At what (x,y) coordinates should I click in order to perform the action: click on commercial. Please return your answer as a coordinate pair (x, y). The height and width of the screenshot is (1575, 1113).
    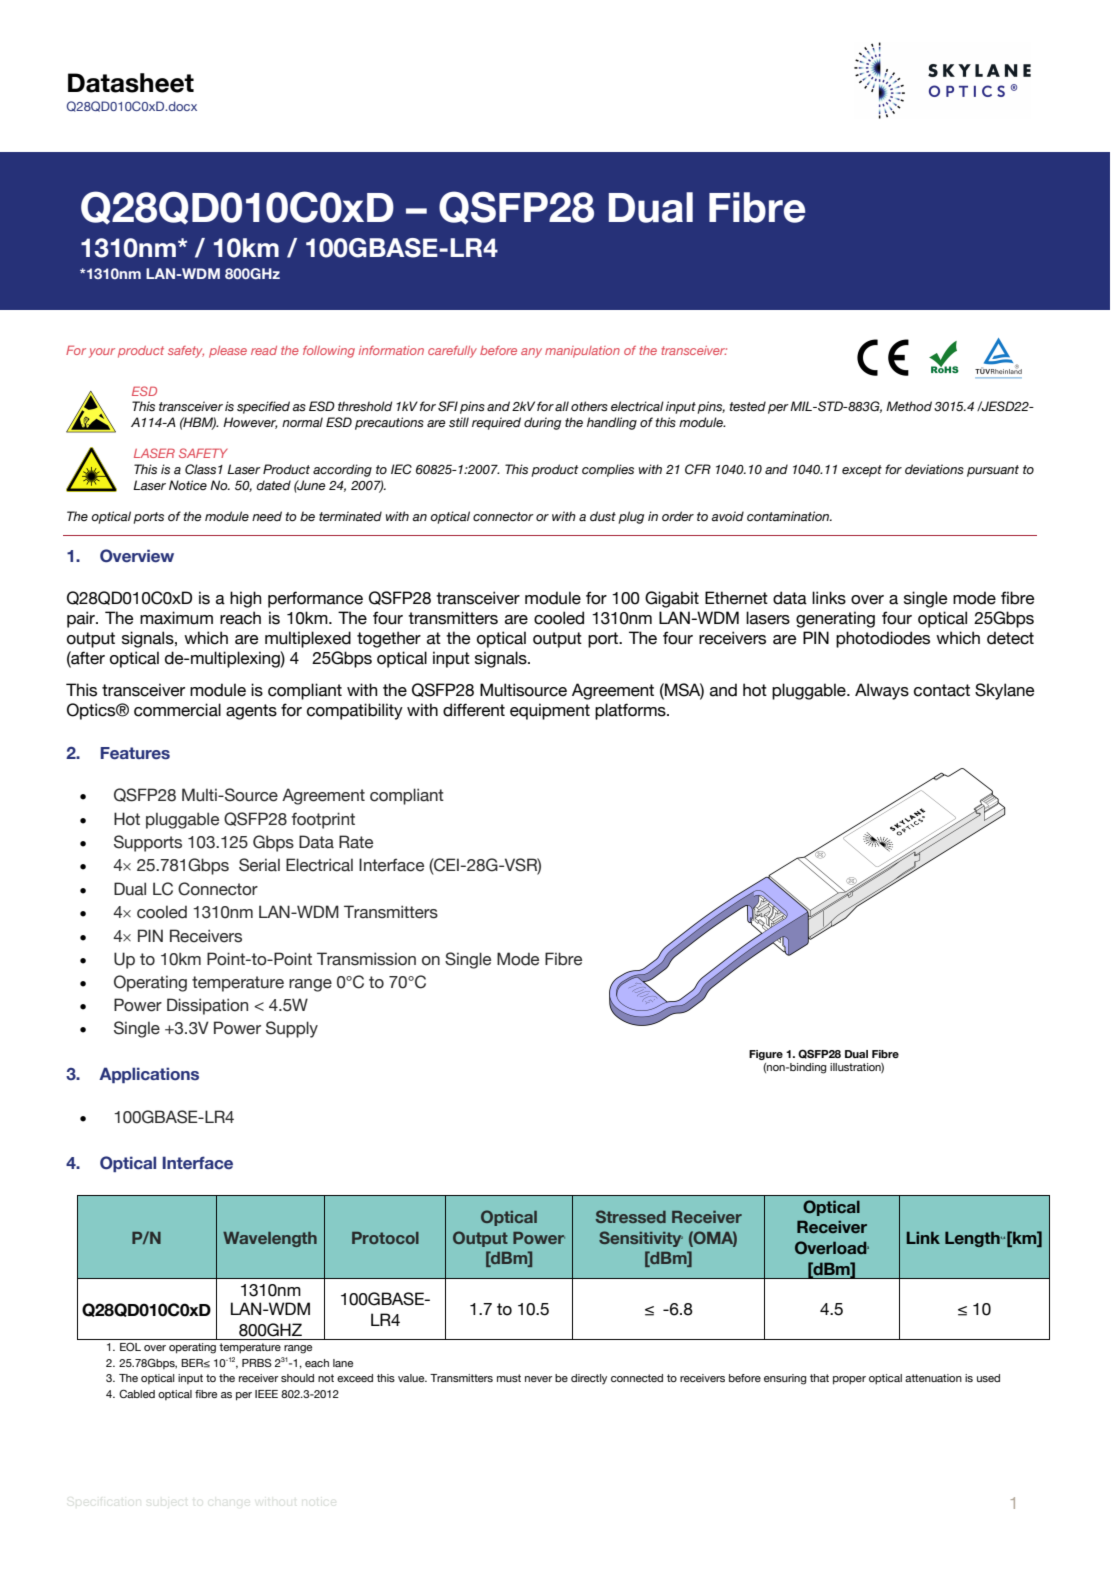
    Looking at the image, I should click on (177, 710).
